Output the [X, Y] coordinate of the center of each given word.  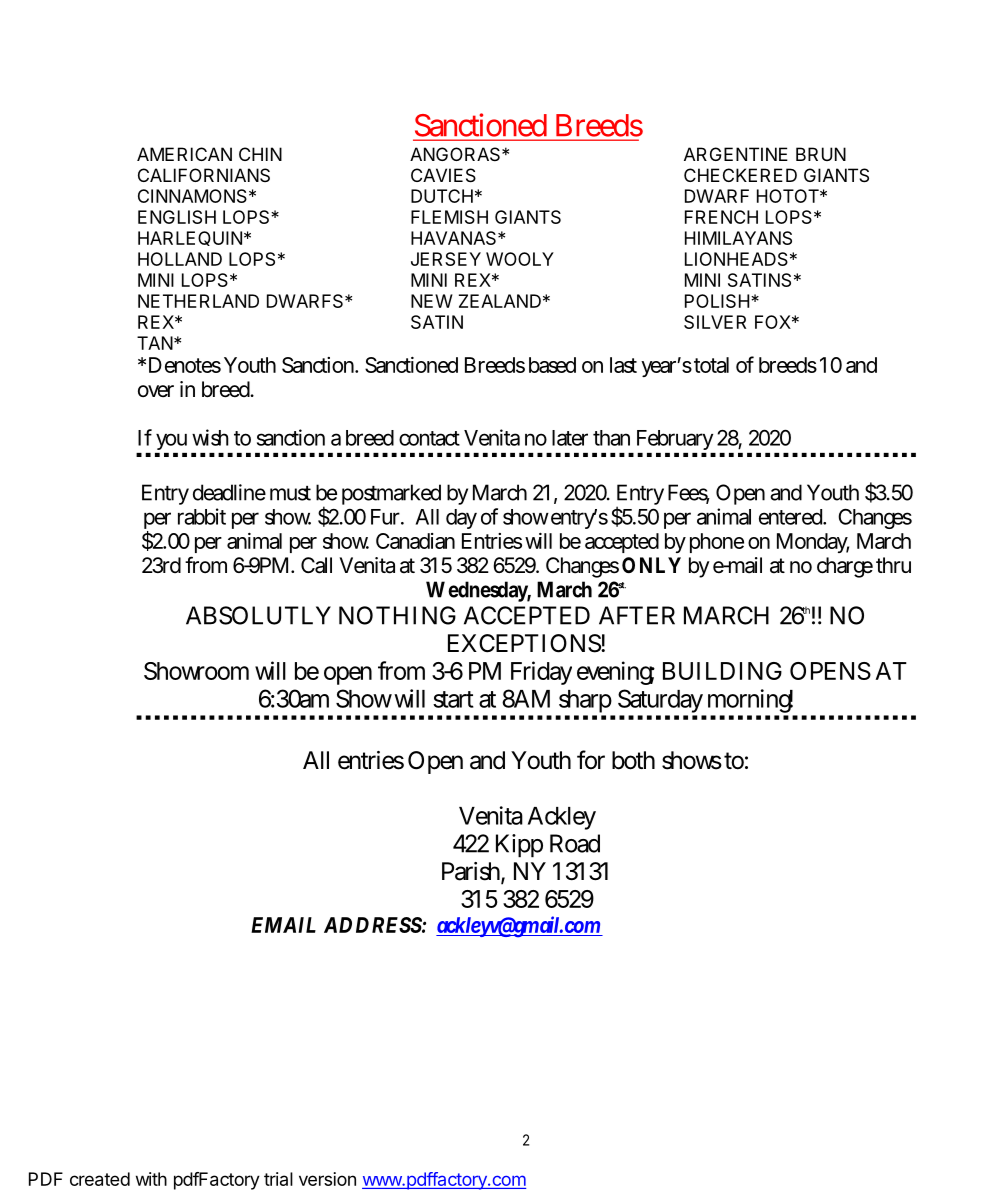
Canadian [415, 541]
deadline [229, 492]
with [151, 1179]
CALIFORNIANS [204, 175]
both [633, 760]
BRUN [821, 154]
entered [792, 517]
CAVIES [443, 175]
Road [575, 843]
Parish [473, 872]
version [327, 1179]
